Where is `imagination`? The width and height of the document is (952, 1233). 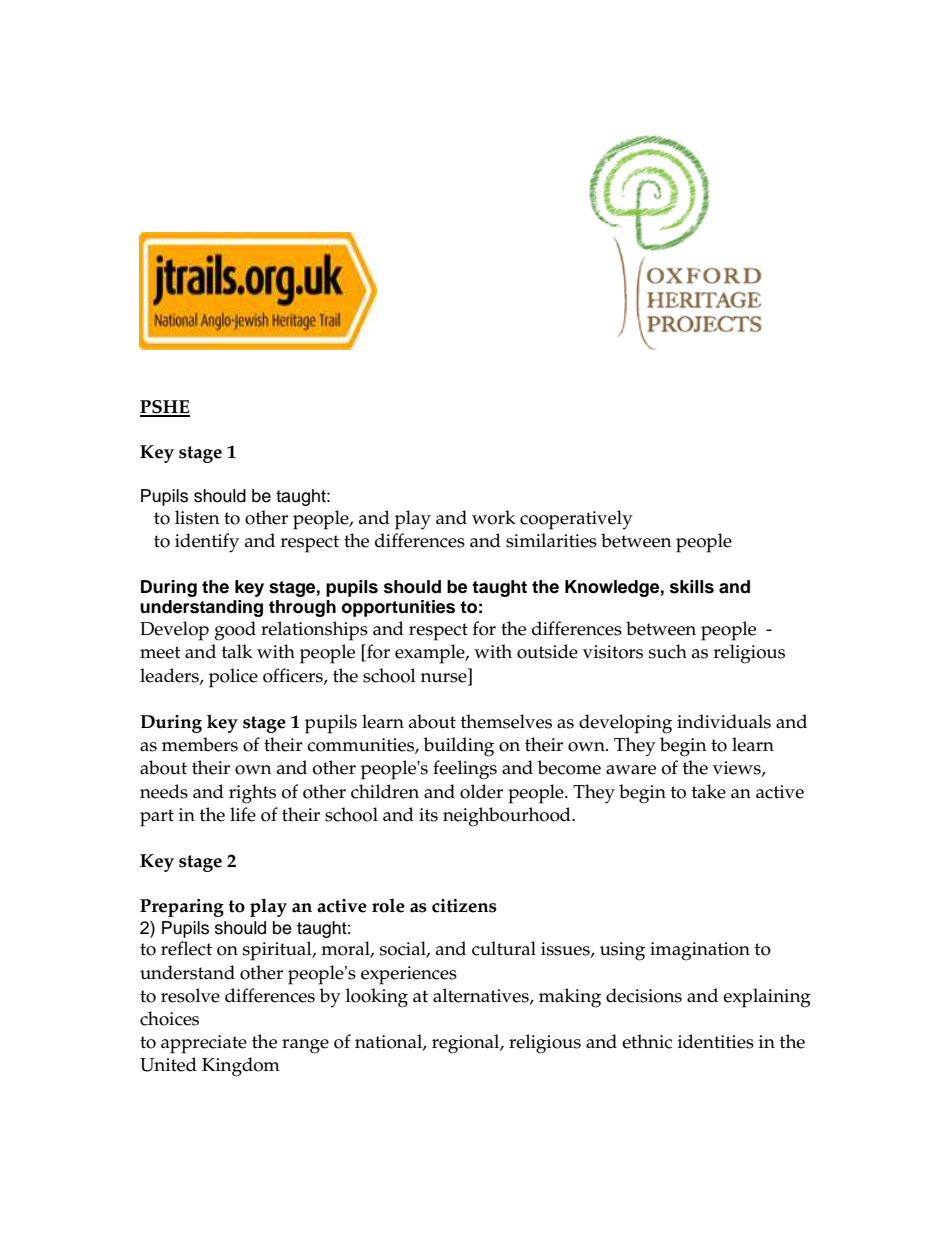
imagination is located at coordinates (700, 951).
